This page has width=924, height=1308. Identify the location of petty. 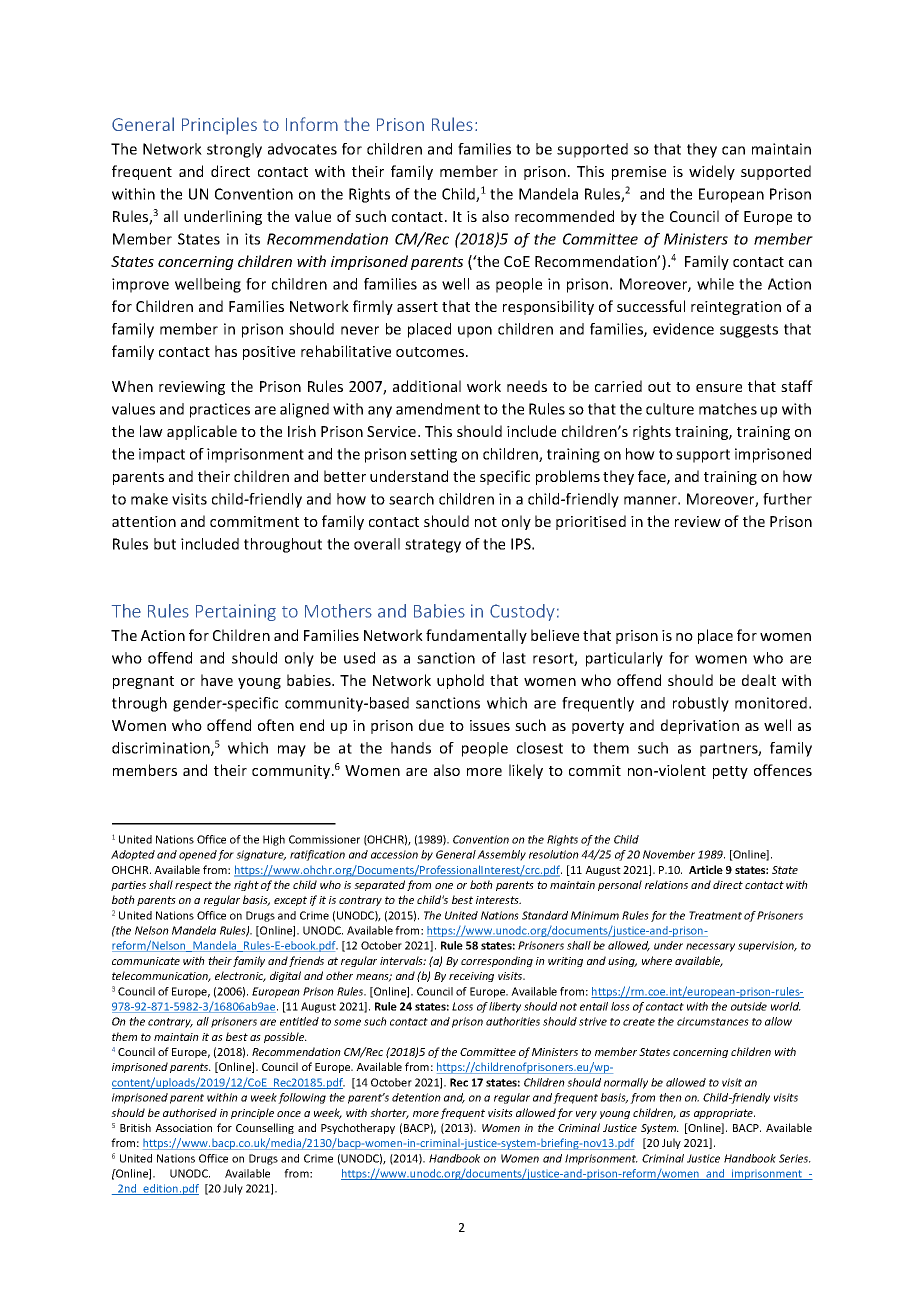
(730, 772).
